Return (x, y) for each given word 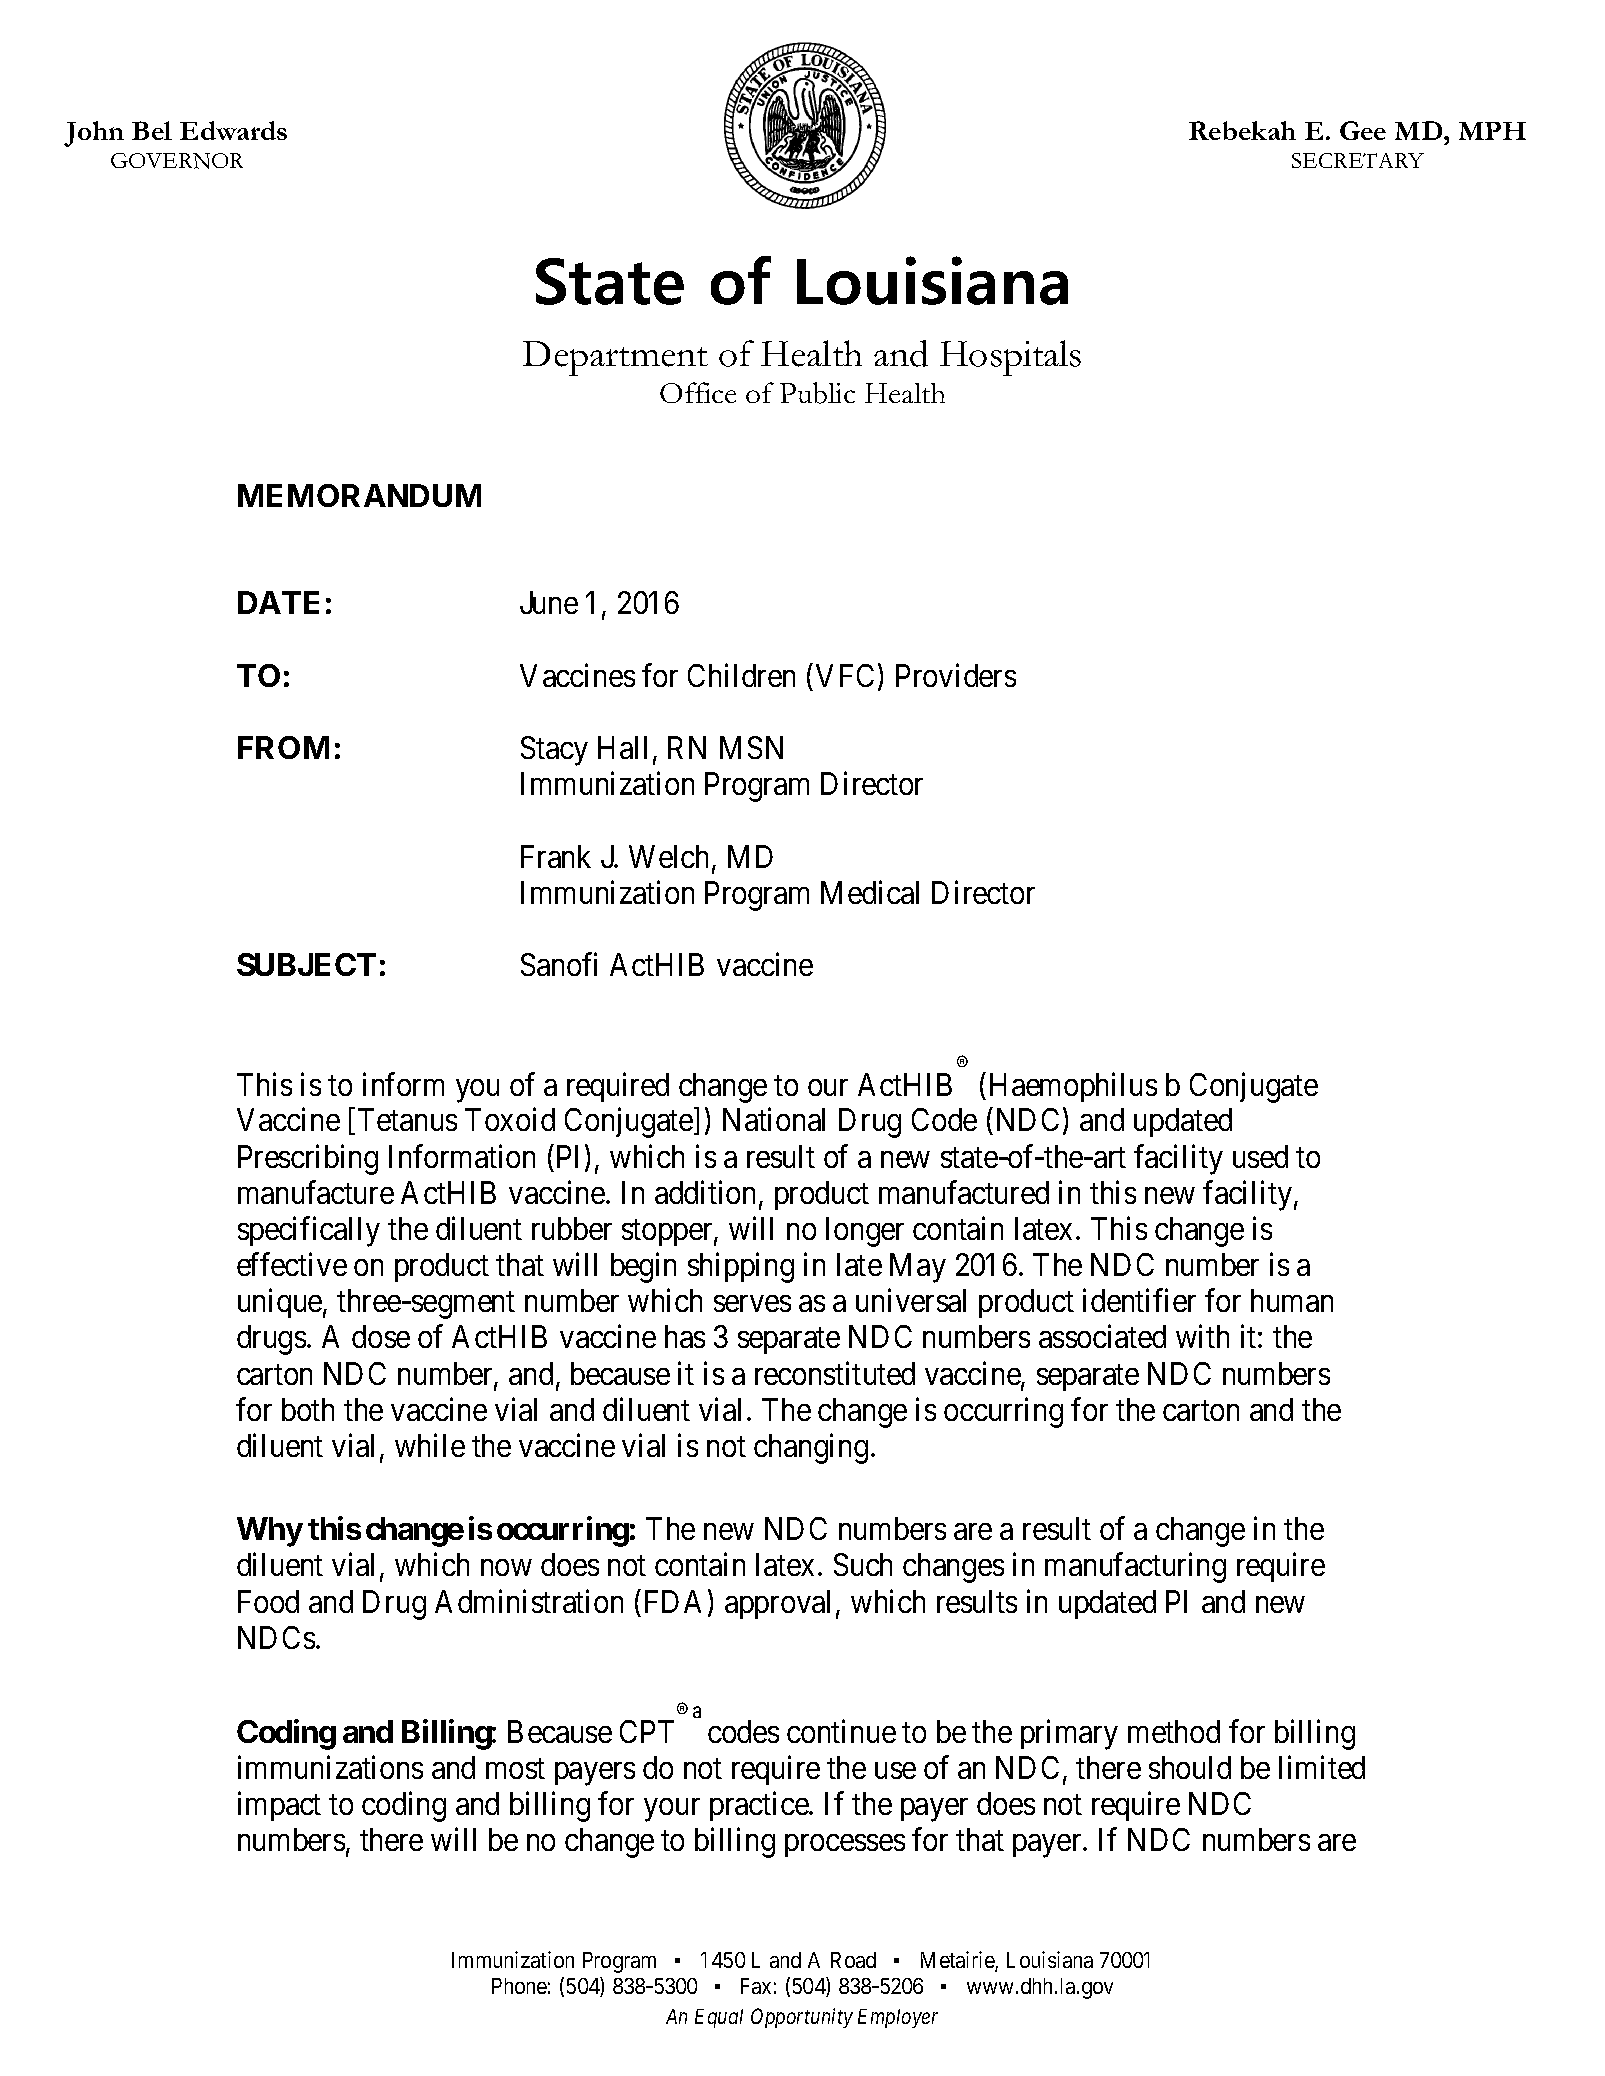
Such (863, 1564)
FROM (283, 747)
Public (817, 393)
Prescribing (308, 1159)
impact (279, 1806)
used (1260, 1156)
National (774, 1119)
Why (270, 1532)
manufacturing (1135, 1568)
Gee (1363, 130)
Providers (956, 675)
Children (741, 675)
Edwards (233, 130)
